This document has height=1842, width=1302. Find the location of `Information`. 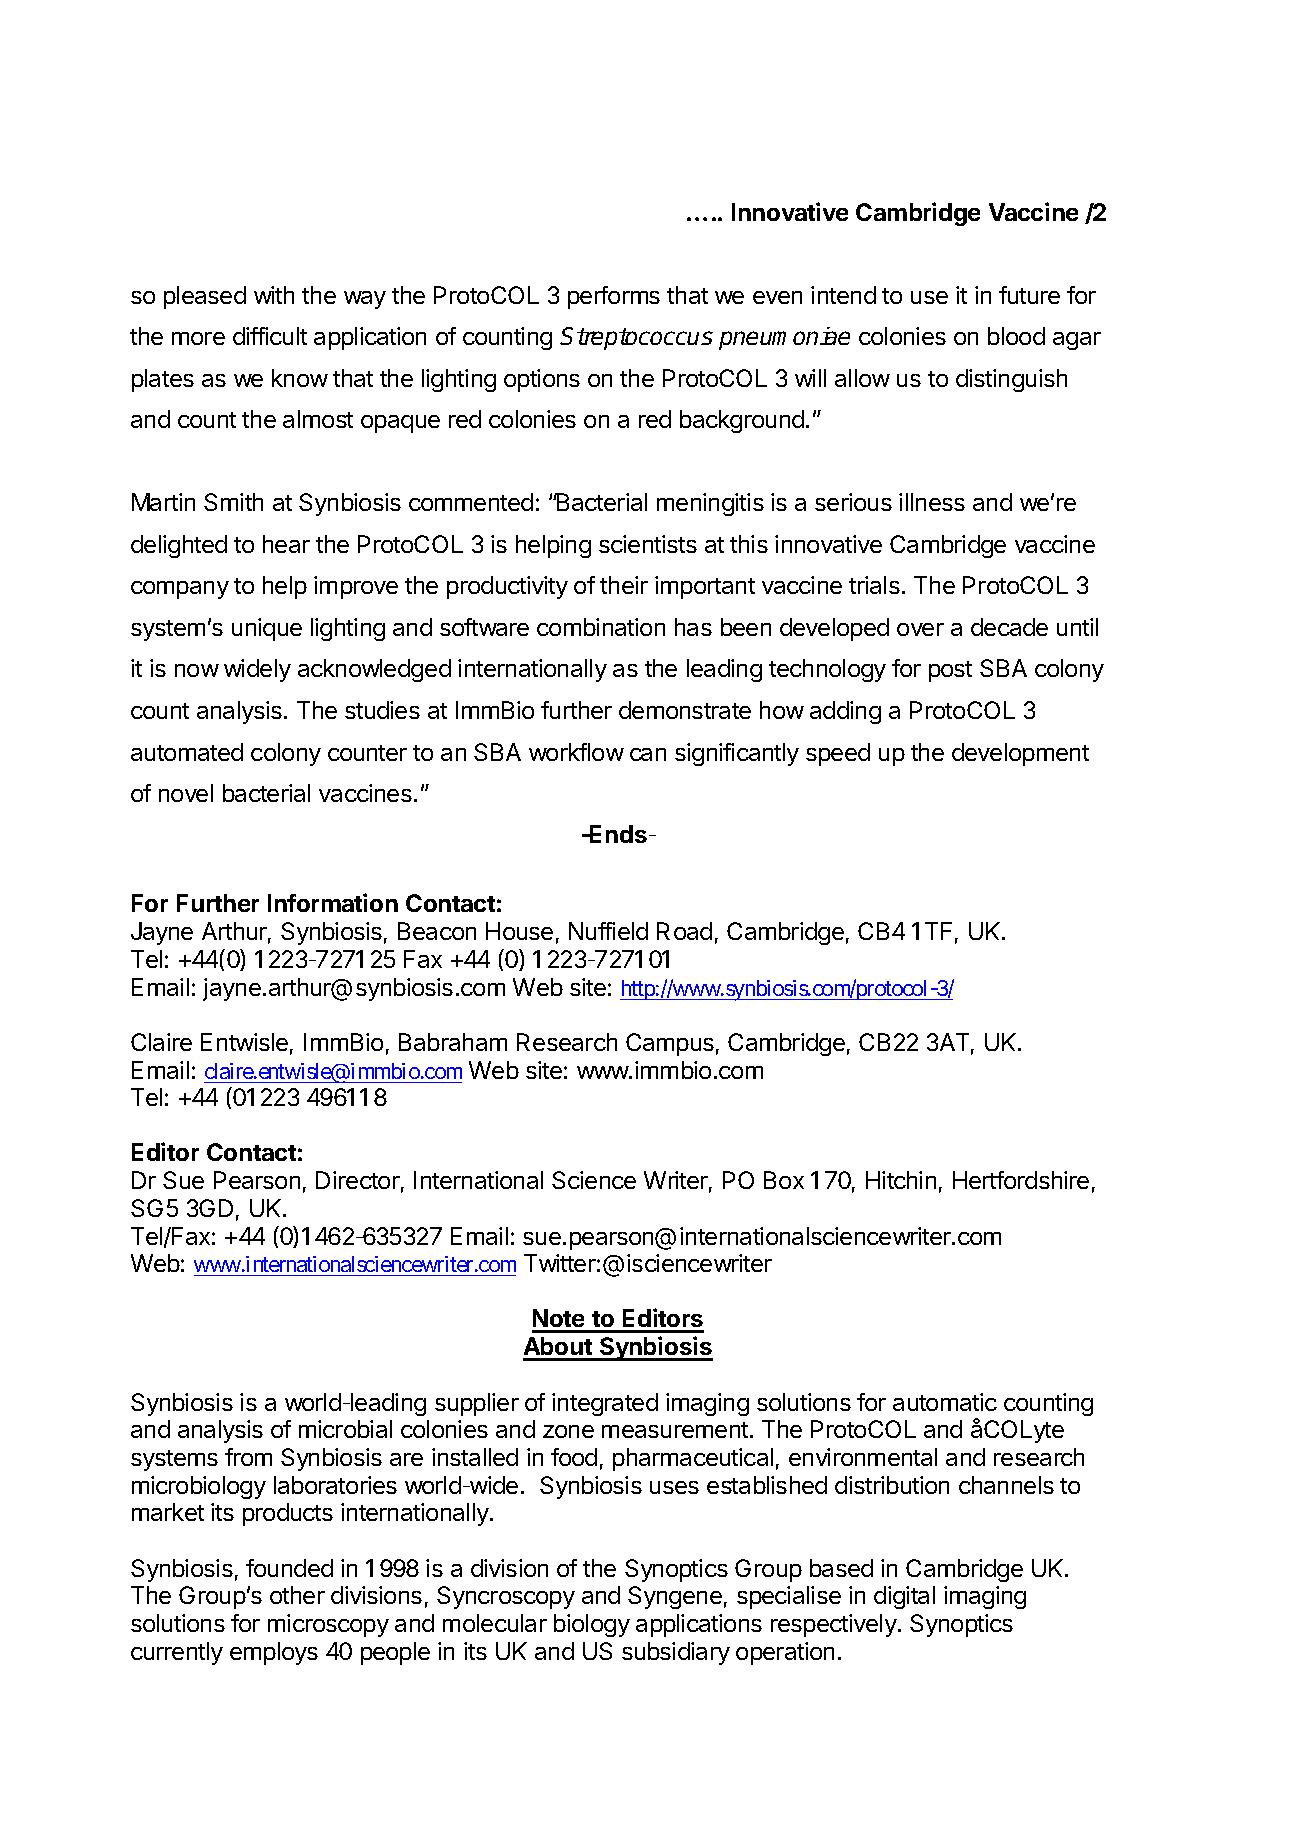

Information is located at coordinates (333, 902).
